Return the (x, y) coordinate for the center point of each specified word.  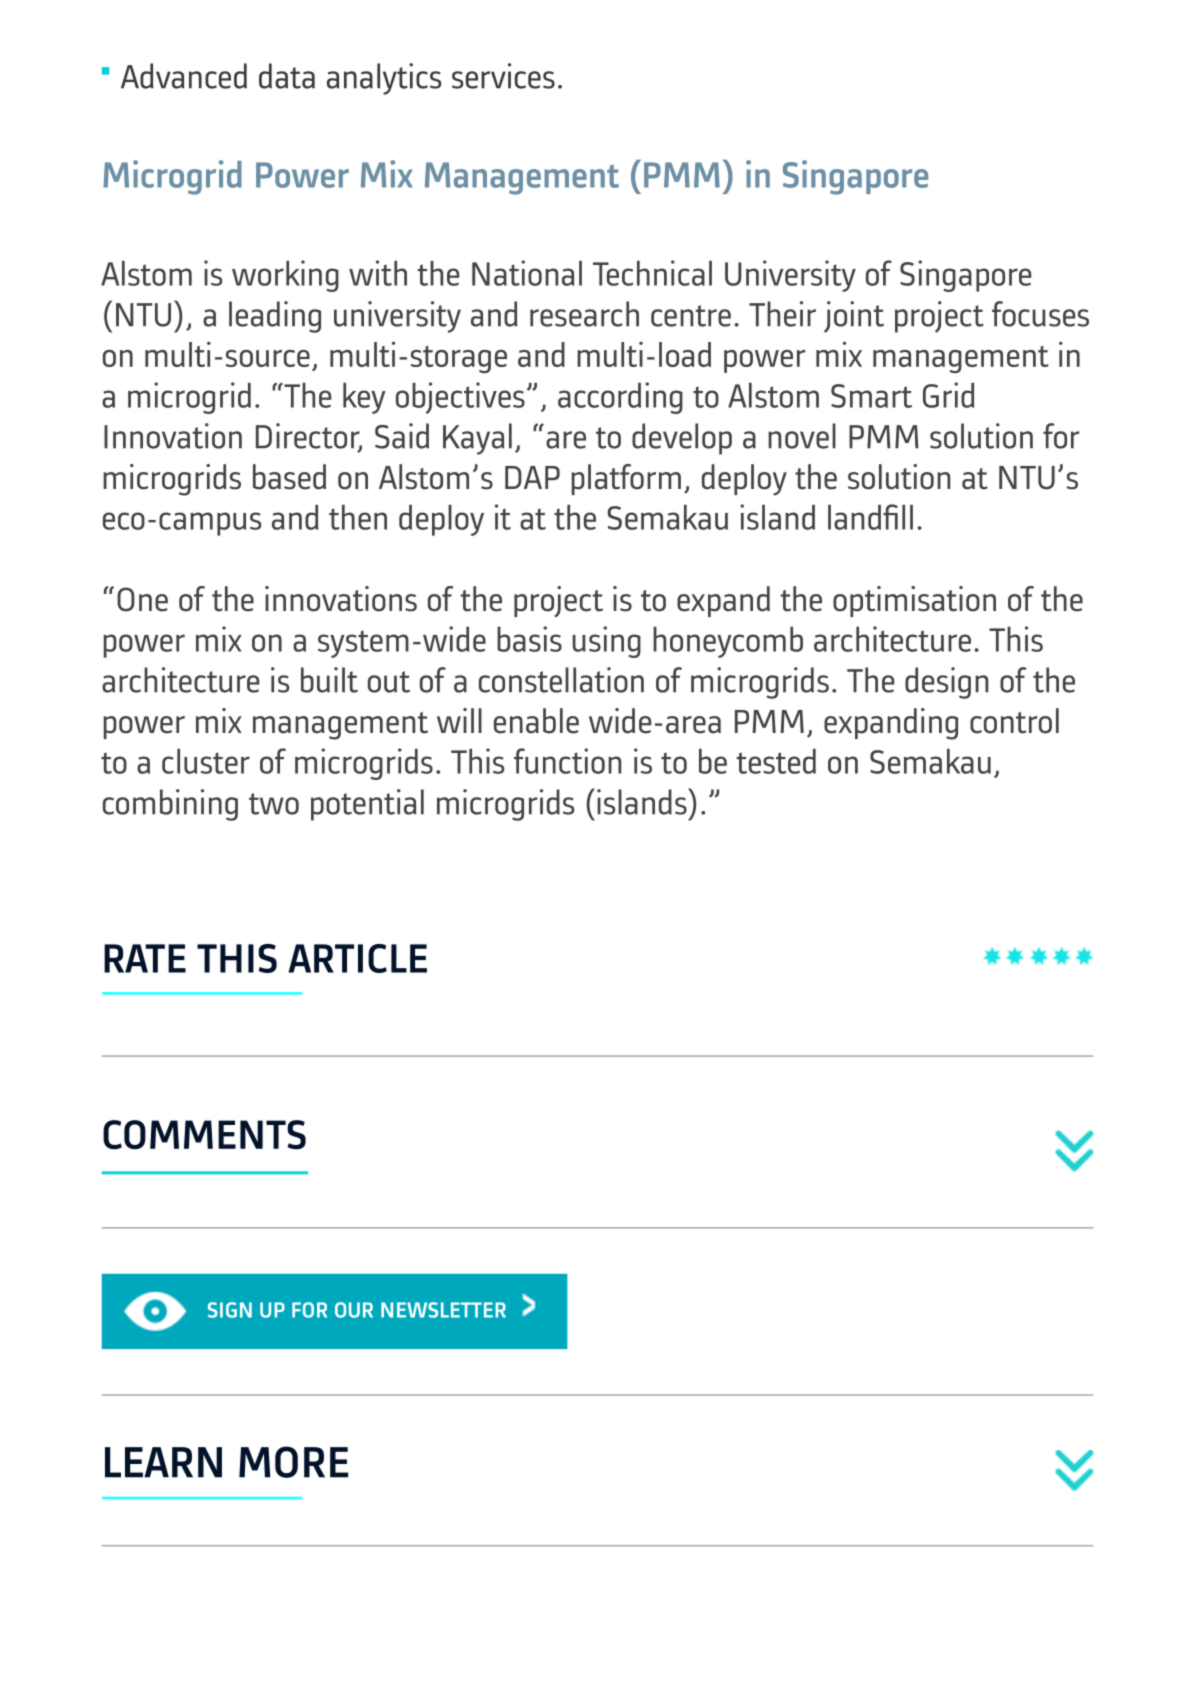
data (287, 76)
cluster (206, 761)
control (1014, 721)
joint (854, 317)
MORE (293, 1462)
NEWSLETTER (443, 1310)
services (503, 76)
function (567, 761)
